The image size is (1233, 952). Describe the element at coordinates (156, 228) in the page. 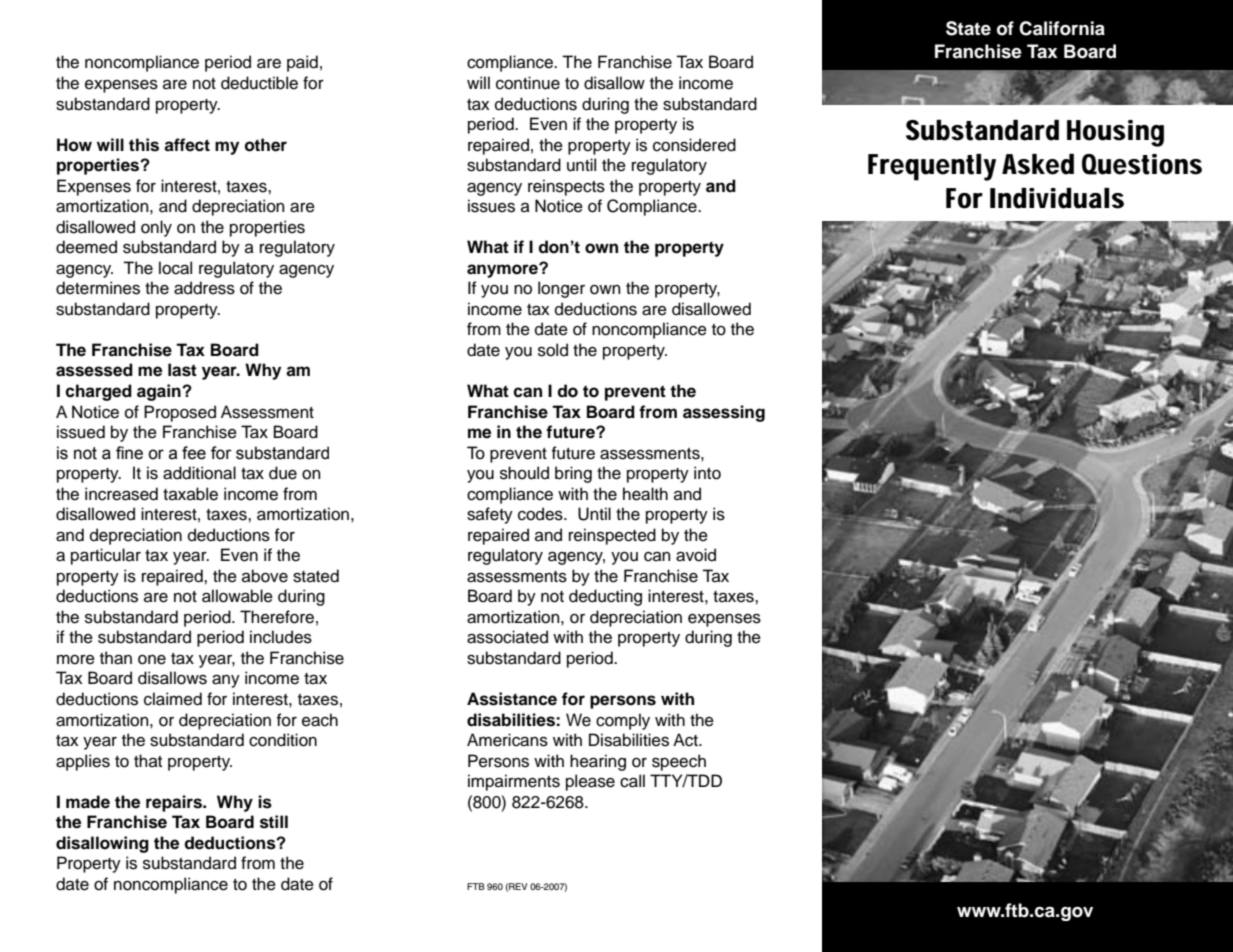

I see `only` at that location.
